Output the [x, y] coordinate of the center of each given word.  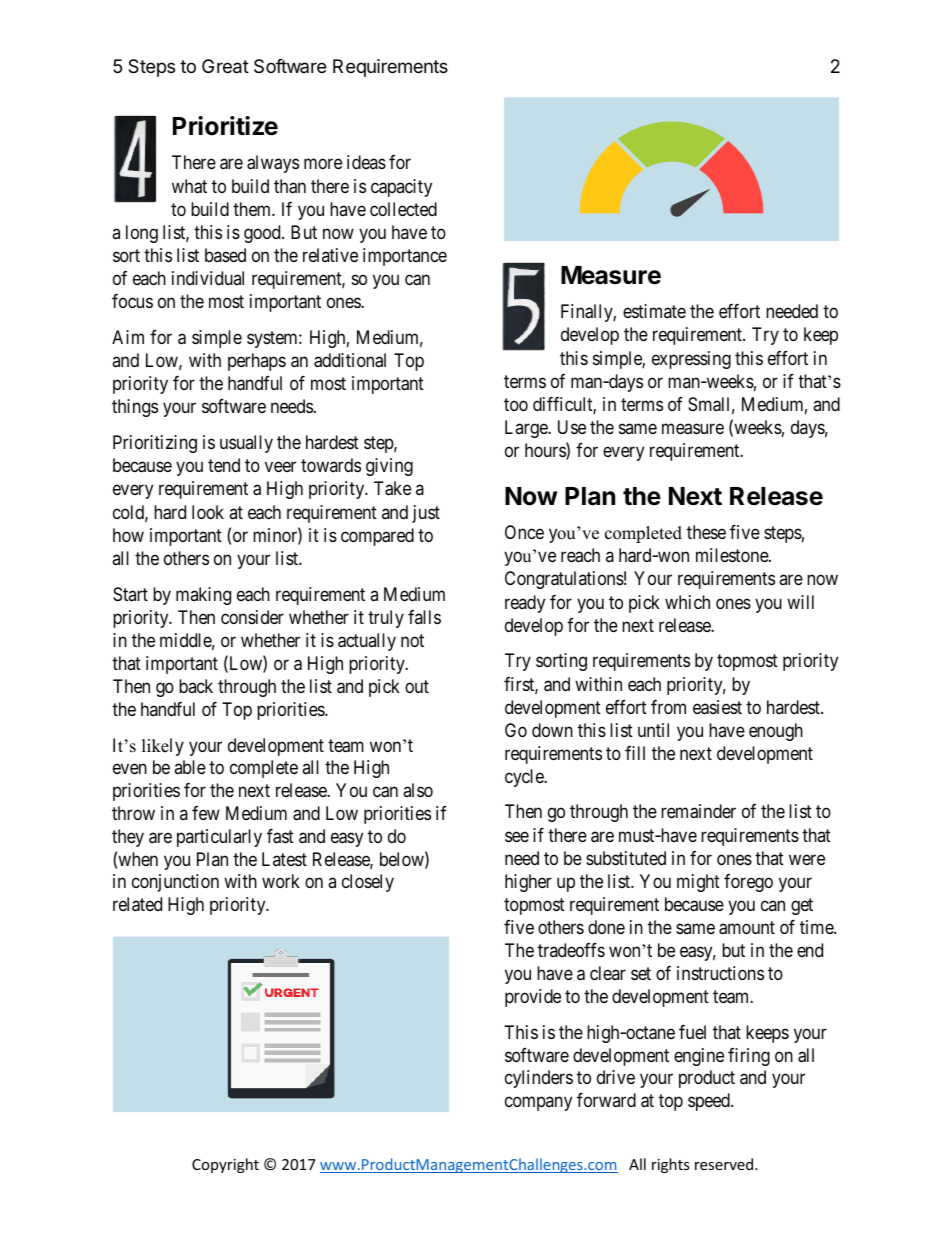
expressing [691, 360]
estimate [654, 311]
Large [527, 429]
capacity [401, 188]
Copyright [225, 1165]
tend [224, 465]
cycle [525, 778]
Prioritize [225, 126]
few [206, 813]
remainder [698, 811]
